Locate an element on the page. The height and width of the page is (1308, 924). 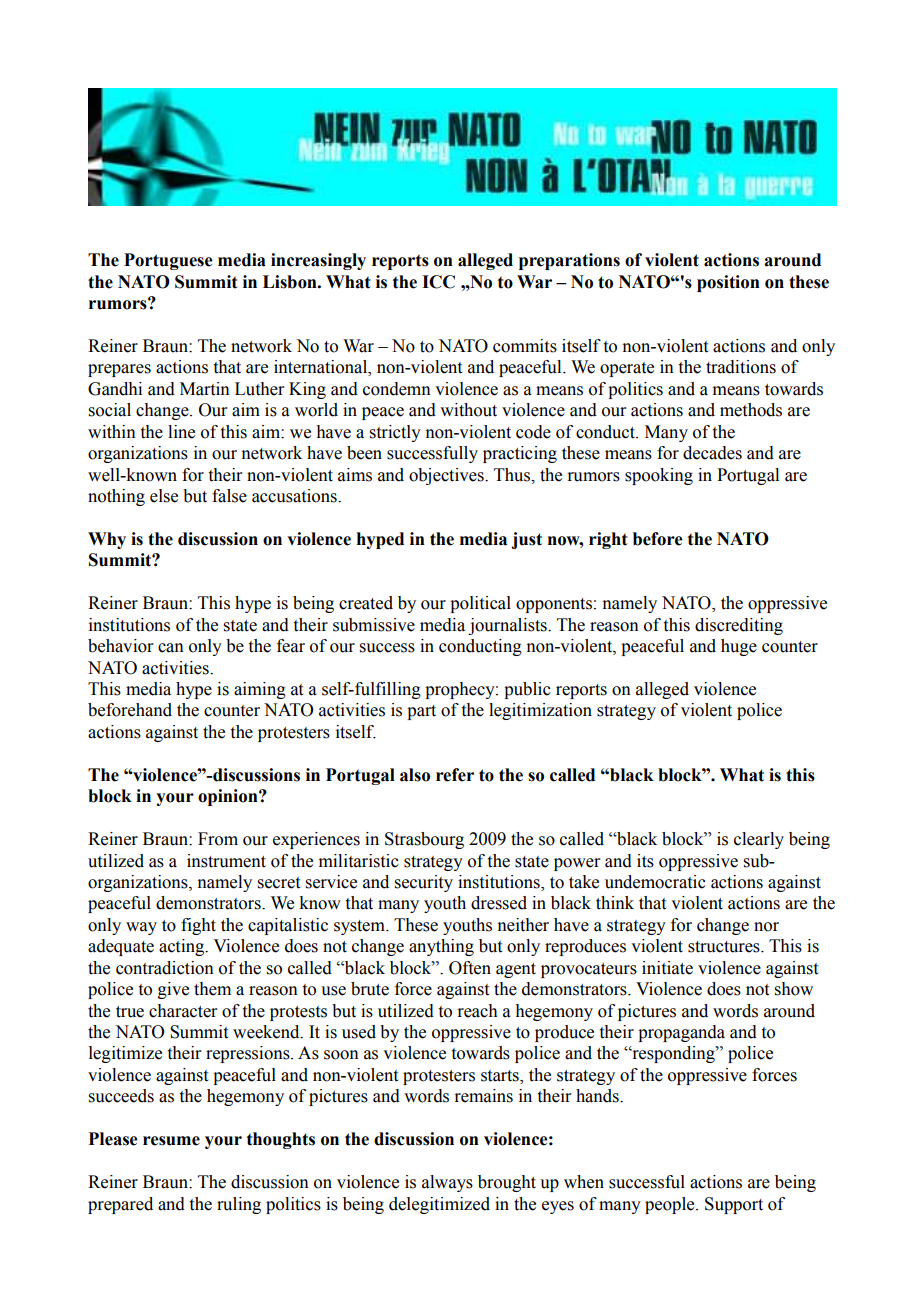
ICC is located at coordinates (438, 282).
